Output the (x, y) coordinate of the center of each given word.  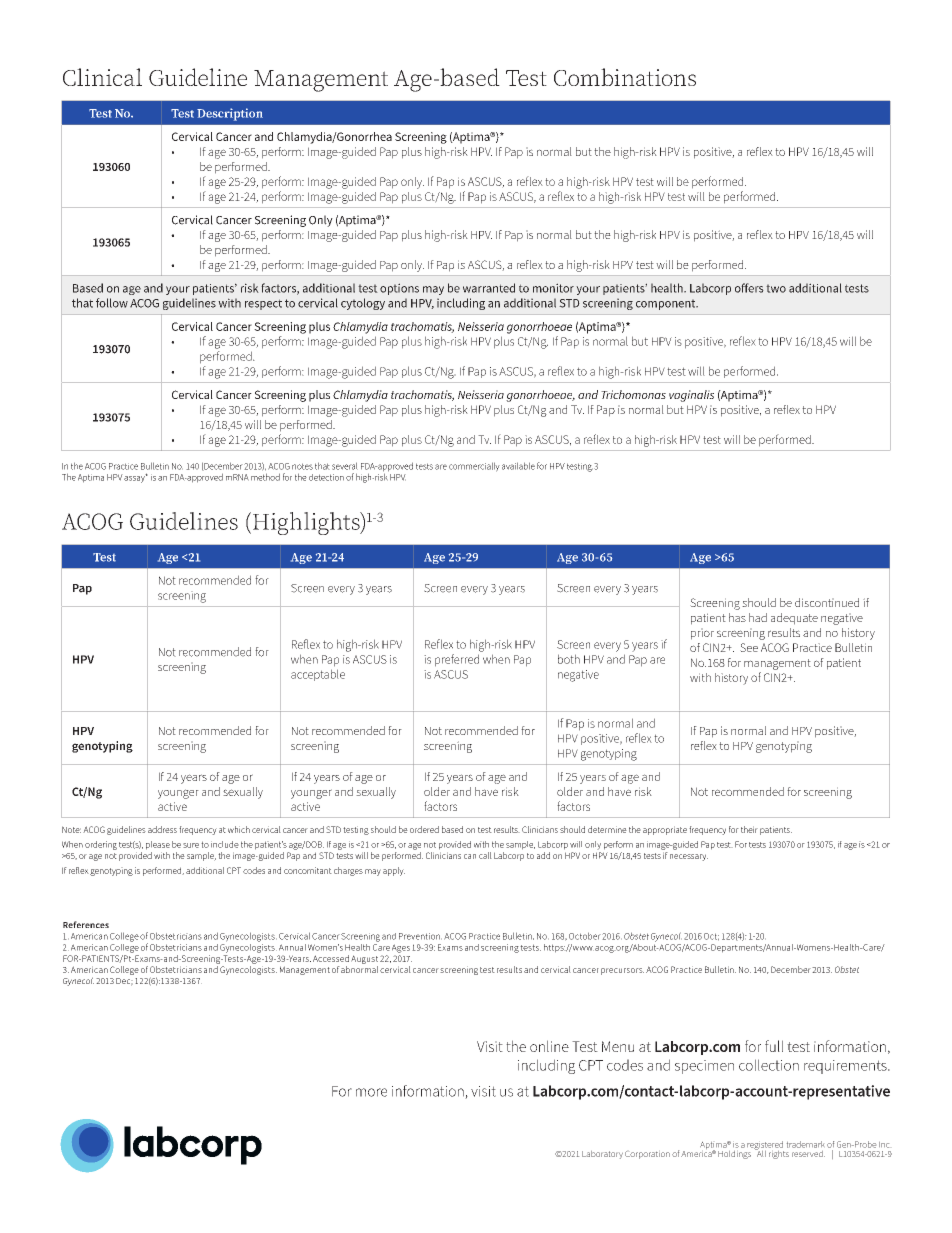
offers (749, 288)
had (758, 617)
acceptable (318, 675)
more (371, 1092)
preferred (457, 660)
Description (230, 114)
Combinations (625, 77)
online (549, 1046)
